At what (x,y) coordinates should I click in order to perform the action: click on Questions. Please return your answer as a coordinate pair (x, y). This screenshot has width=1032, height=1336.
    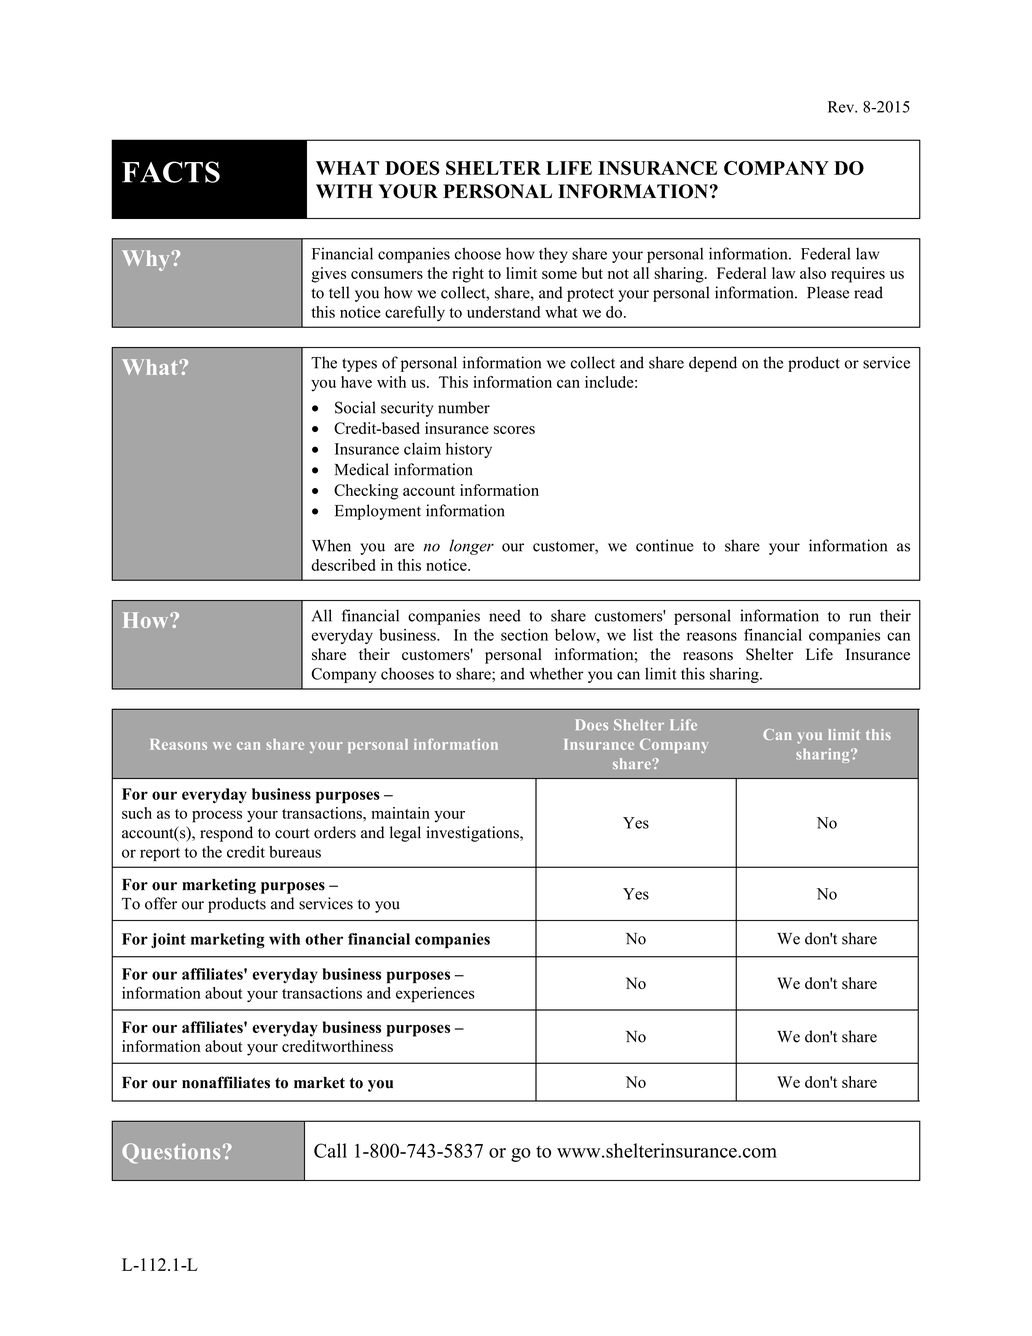
    Looking at the image, I should click on (171, 1153).
